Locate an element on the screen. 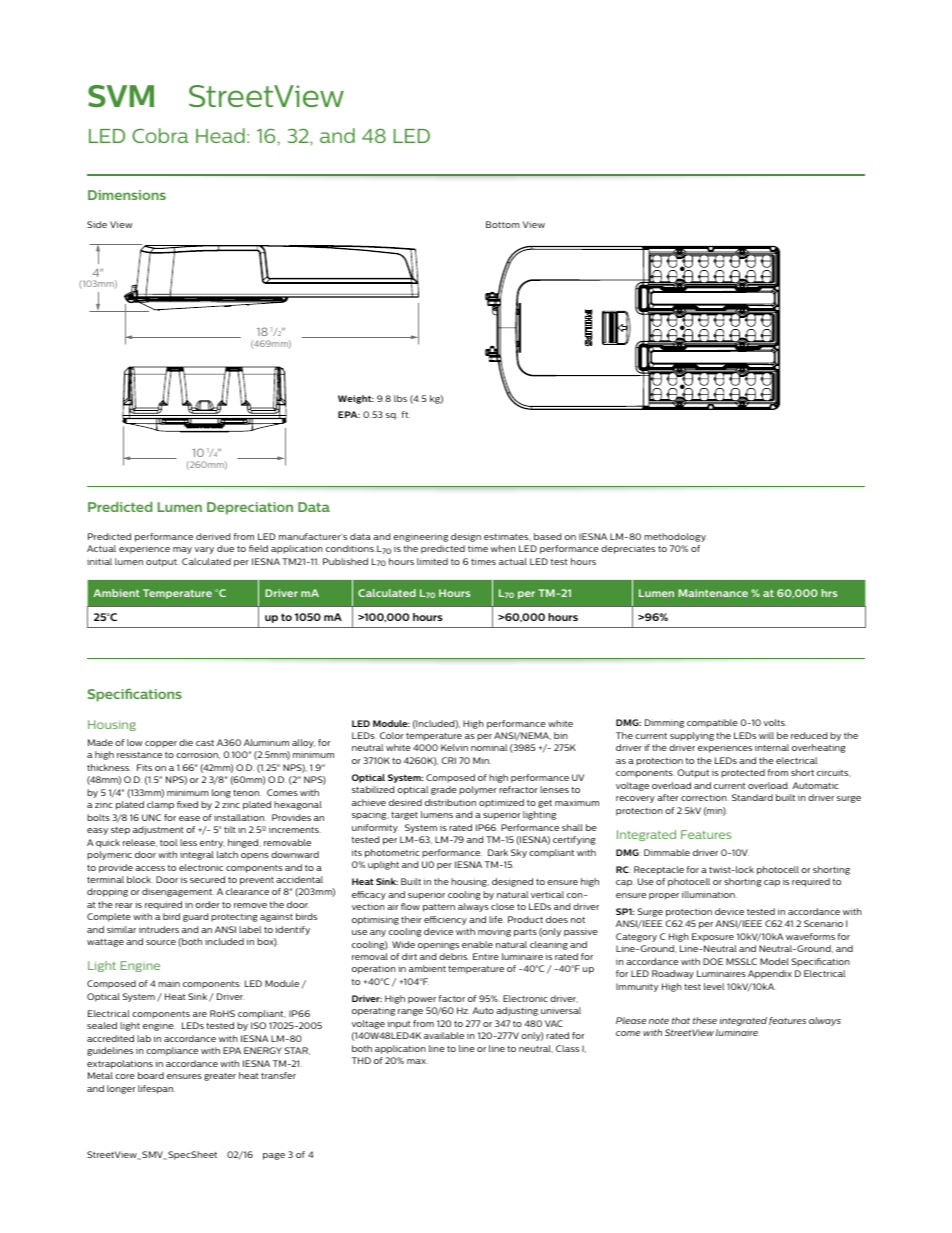  based is located at coordinates (548, 536).
